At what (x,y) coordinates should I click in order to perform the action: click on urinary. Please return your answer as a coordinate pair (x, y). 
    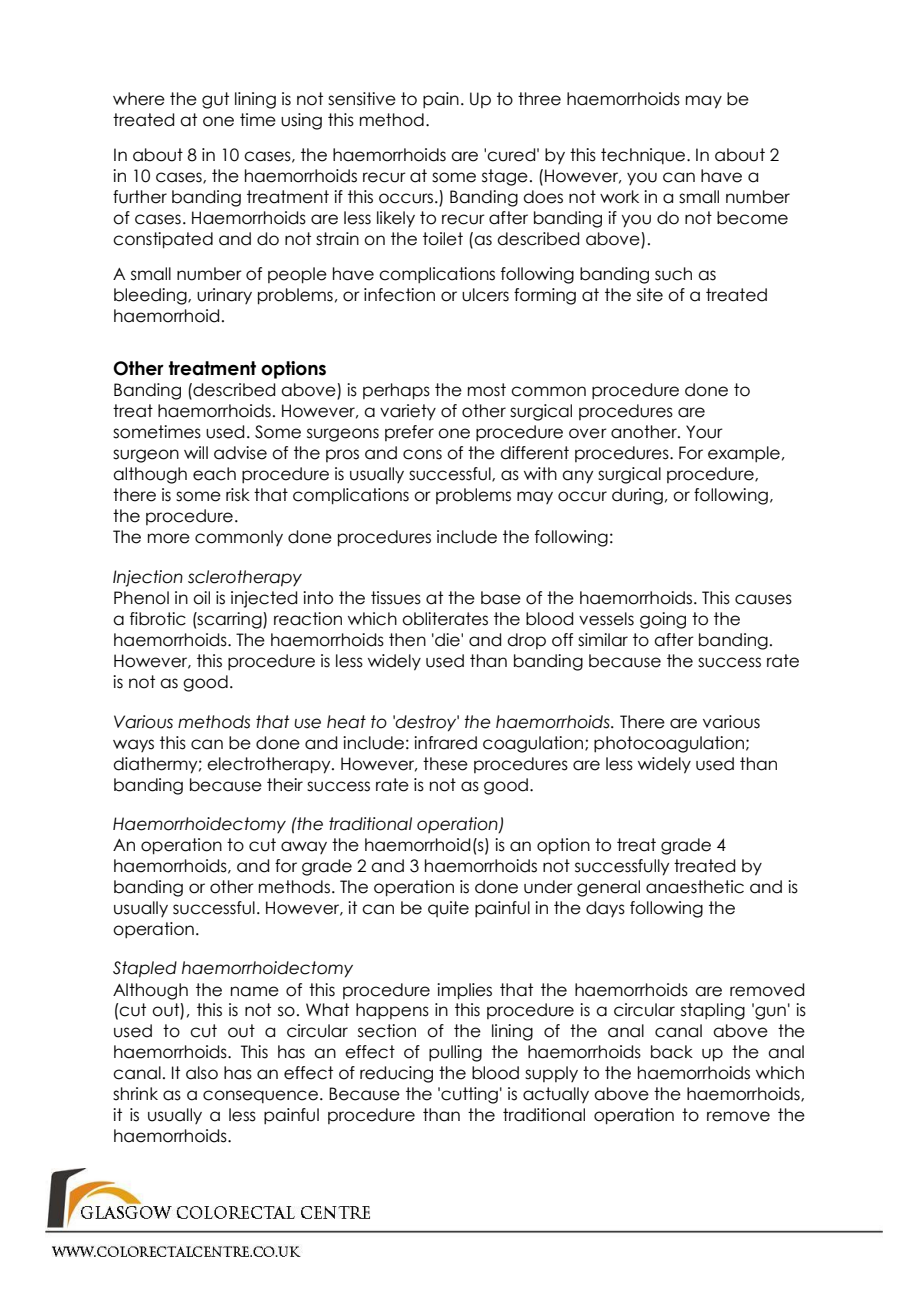
    Looking at the image, I should click on (224, 296).
